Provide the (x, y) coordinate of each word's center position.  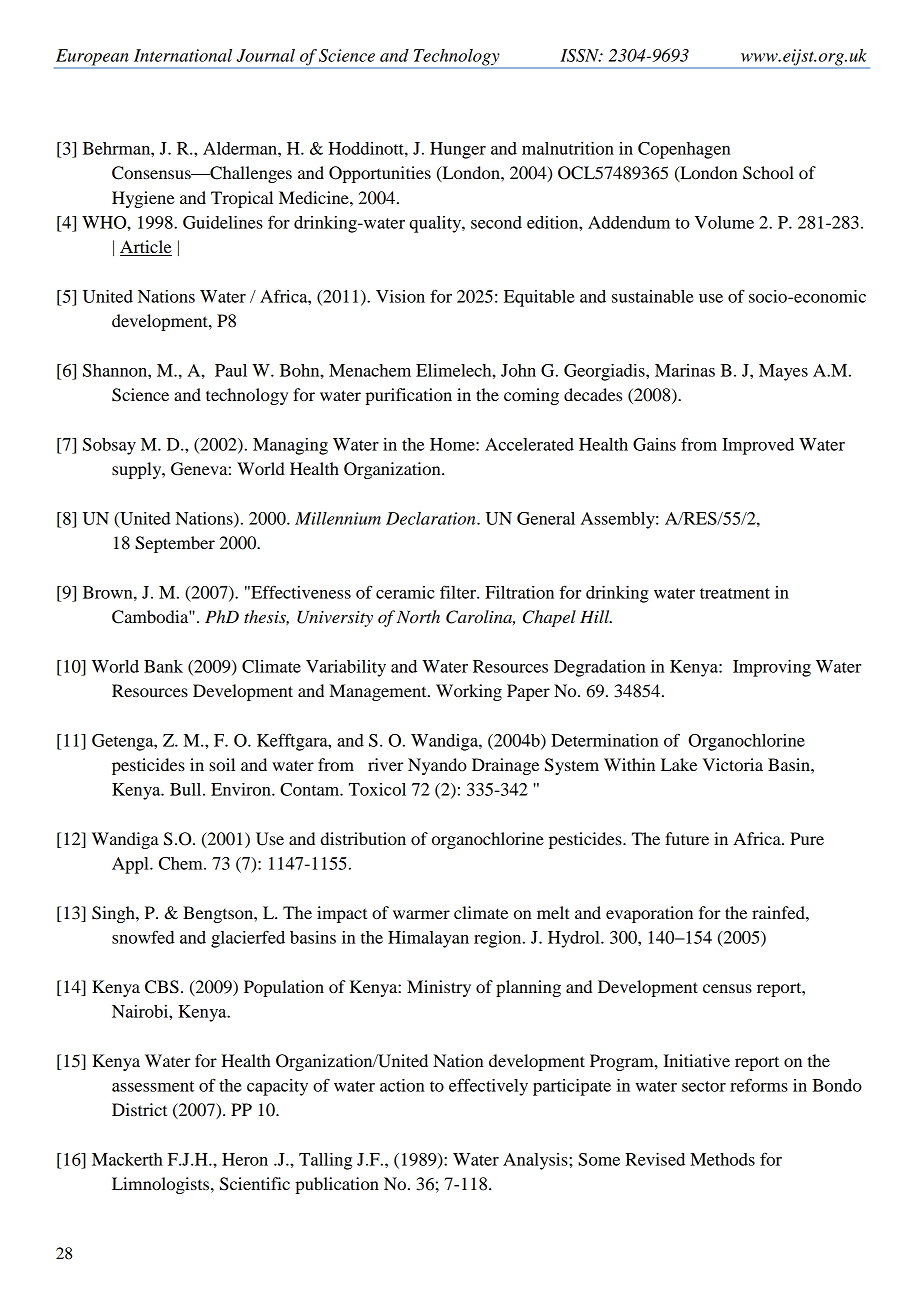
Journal (265, 55)
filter (459, 592)
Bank (163, 666)
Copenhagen (684, 150)
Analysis (536, 1161)
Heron (245, 1159)
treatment (735, 593)
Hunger (458, 150)
